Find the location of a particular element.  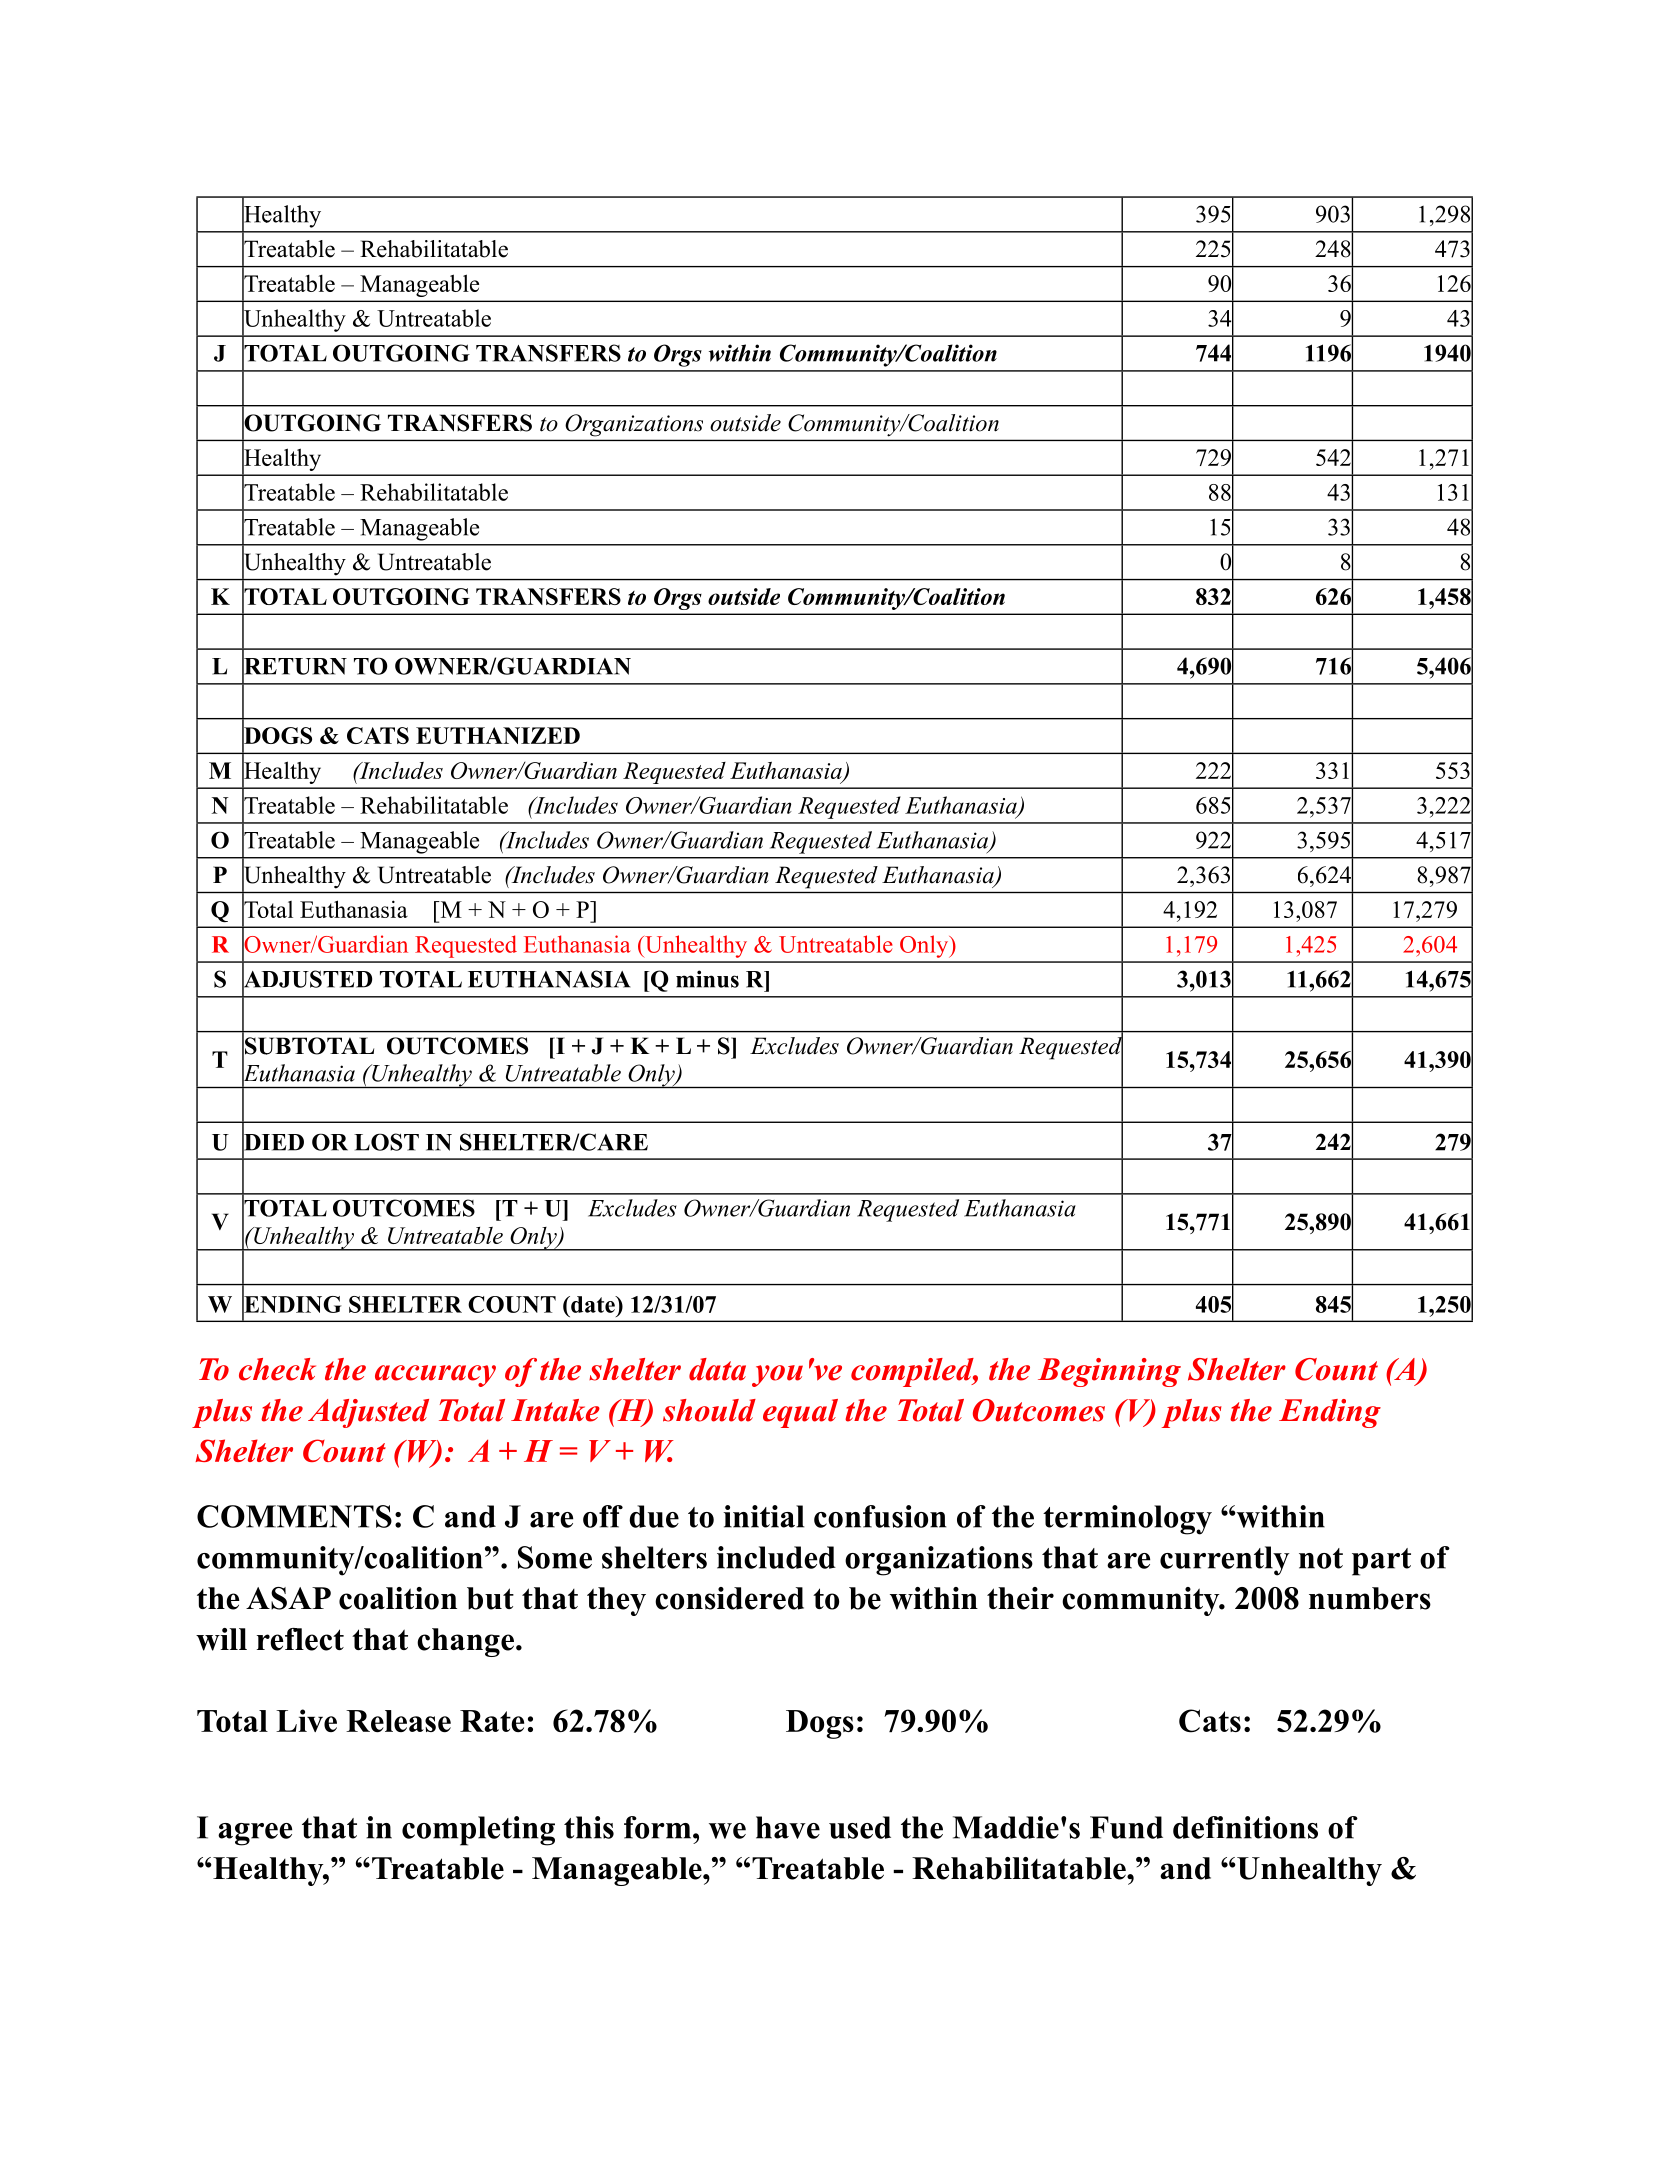

EUTHANIZED is located at coordinates (498, 735).
